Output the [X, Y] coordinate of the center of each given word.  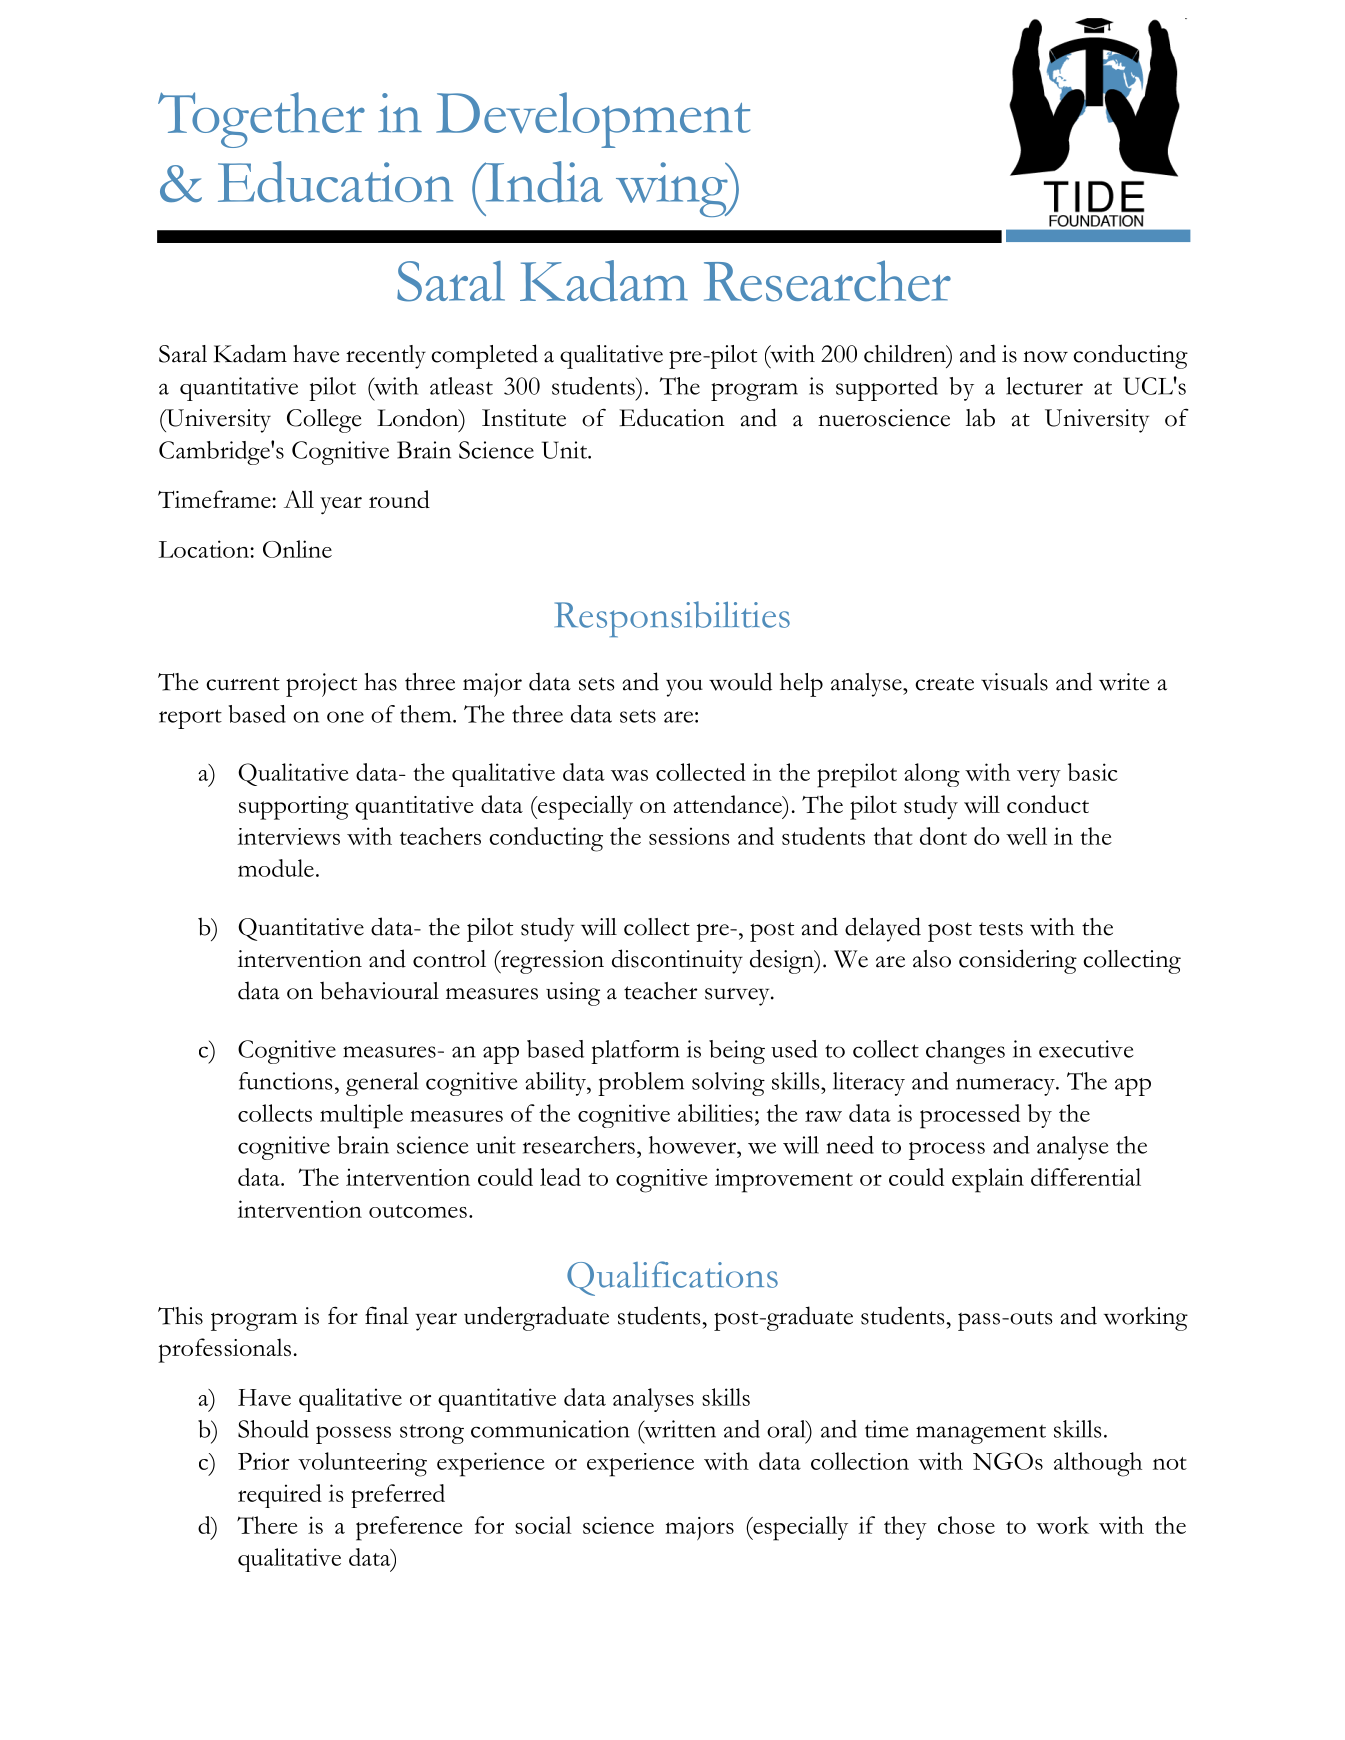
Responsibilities [672, 619]
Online [297, 549]
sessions [689, 836]
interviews [288, 836]
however [693, 1145]
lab [980, 417]
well [1026, 836]
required [280, 1496]
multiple [361, 1116]
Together [261, 120]
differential [1086, 1177]
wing [673, 189]
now [1045, 357]
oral [787, 1429]
